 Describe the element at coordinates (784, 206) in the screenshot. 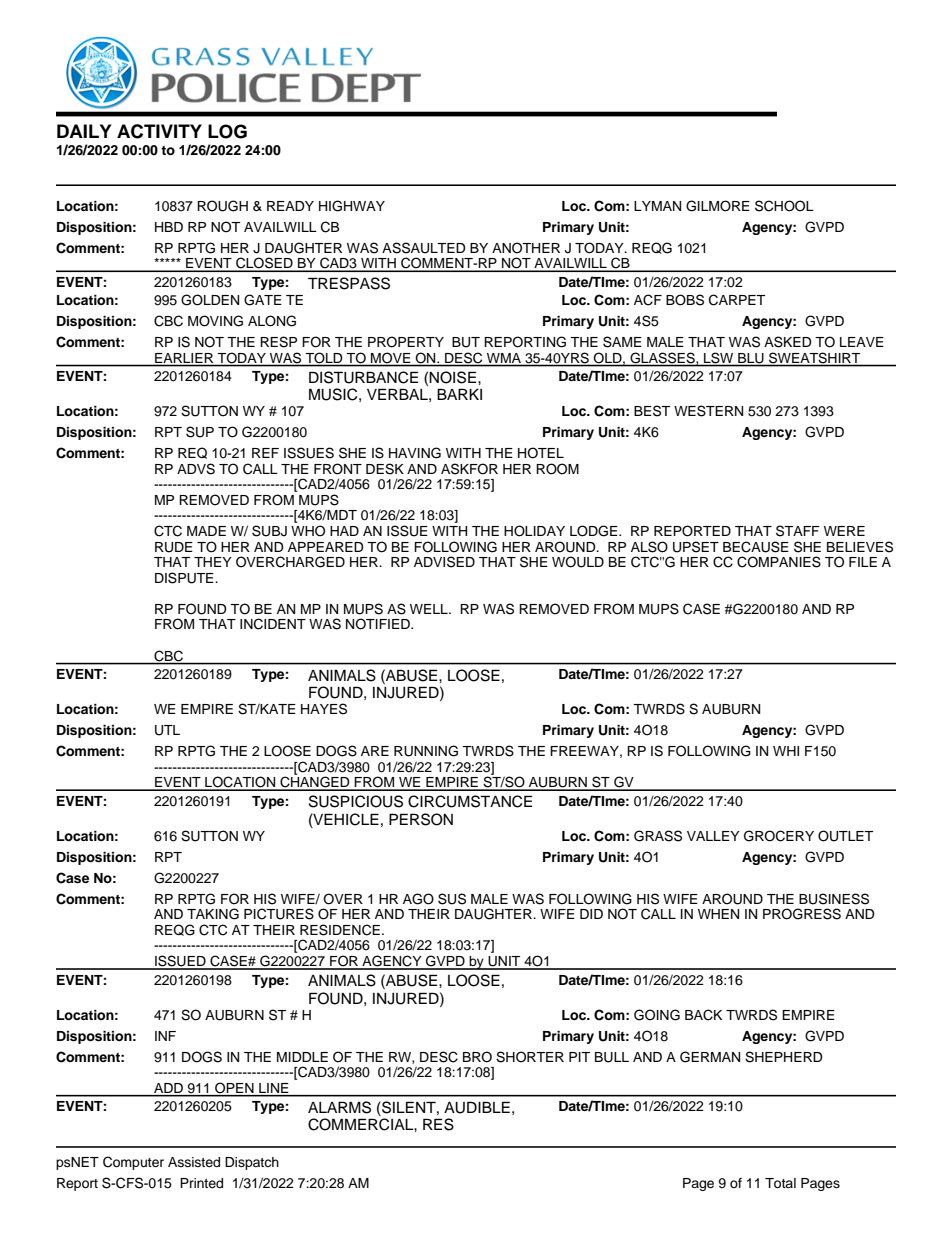

I see `SCHOOL` at that location.
